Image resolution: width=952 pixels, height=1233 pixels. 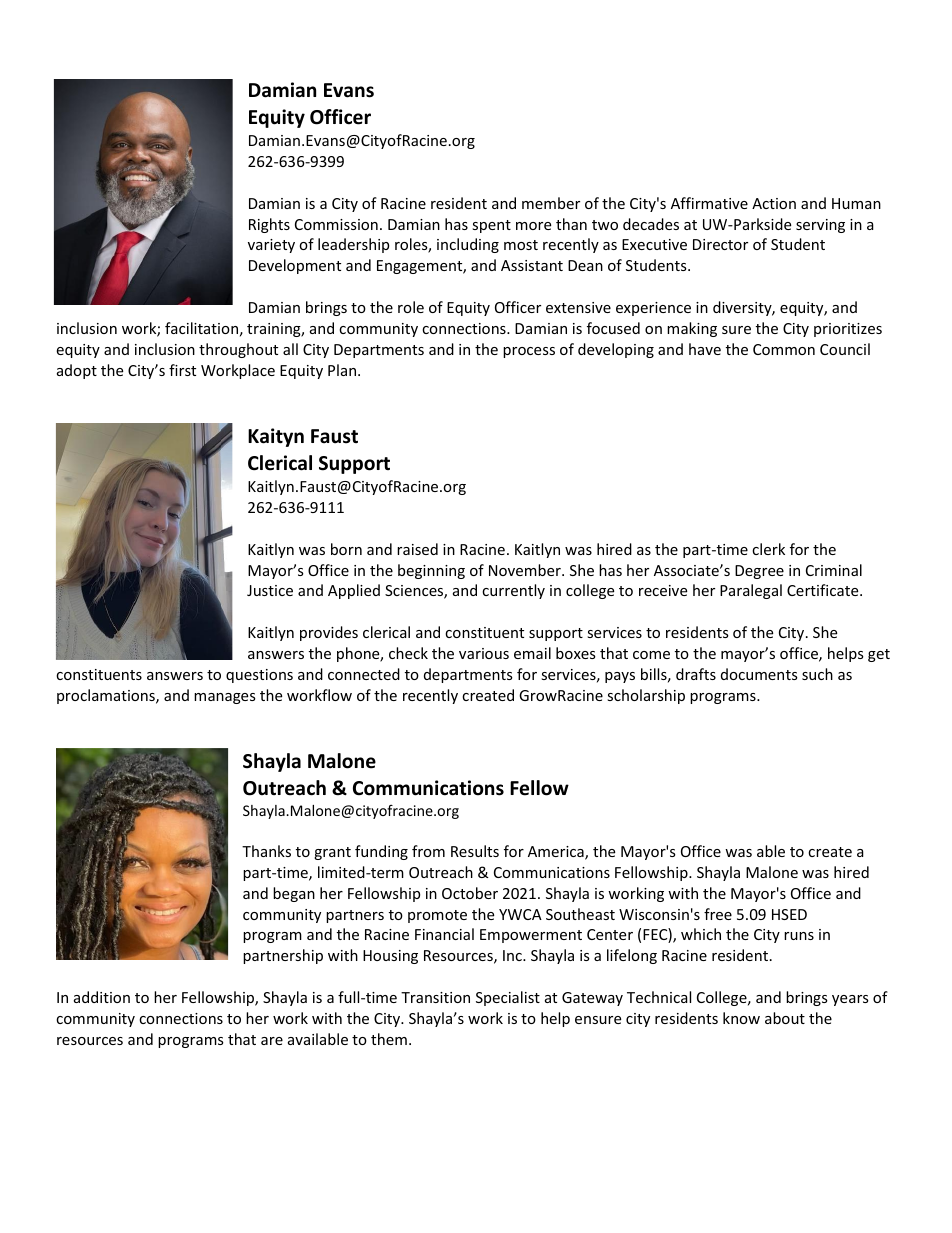 I want to click on Results, so click(x=475, y=851).
